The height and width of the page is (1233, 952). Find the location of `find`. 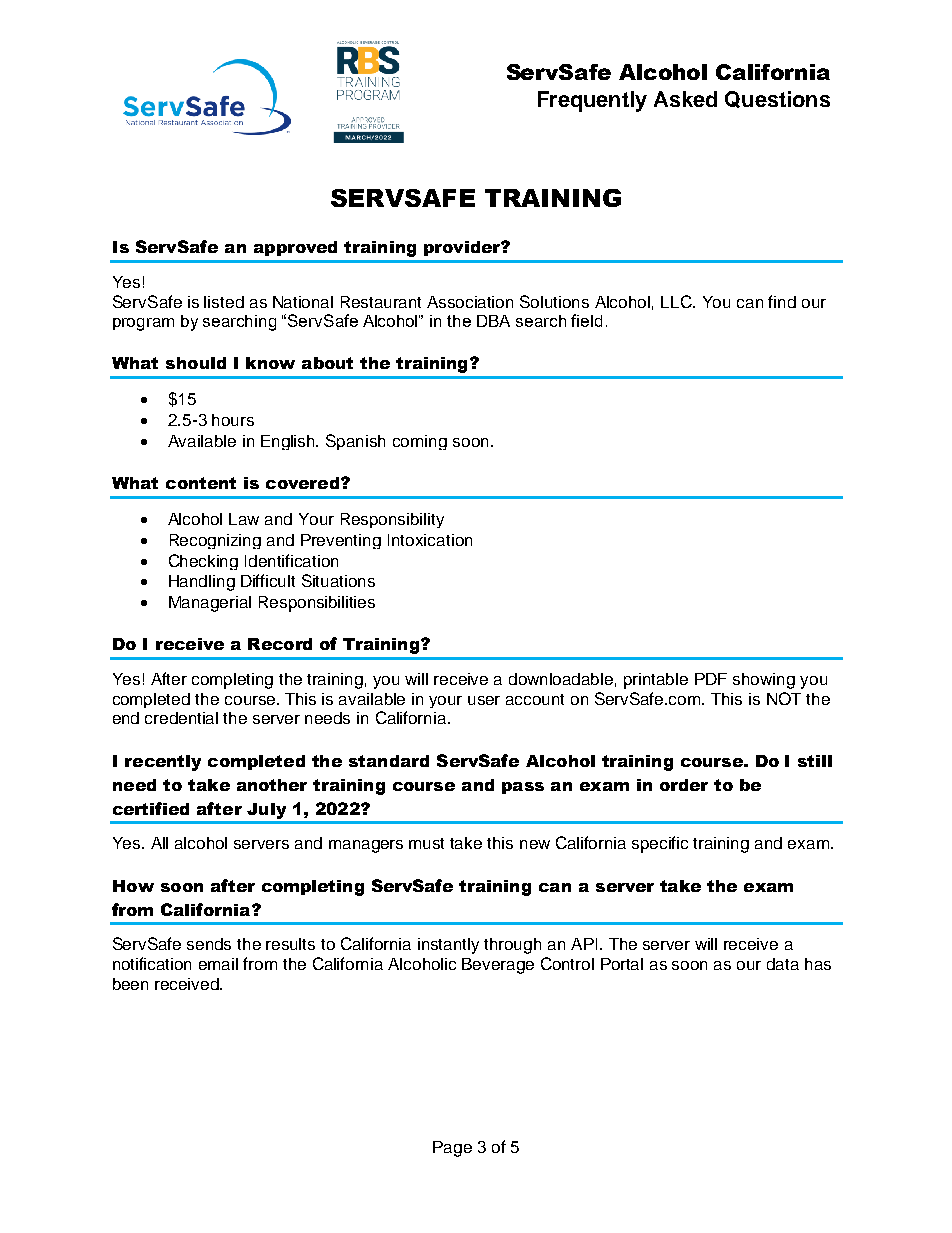

find is located at coordinates (782, 301).
